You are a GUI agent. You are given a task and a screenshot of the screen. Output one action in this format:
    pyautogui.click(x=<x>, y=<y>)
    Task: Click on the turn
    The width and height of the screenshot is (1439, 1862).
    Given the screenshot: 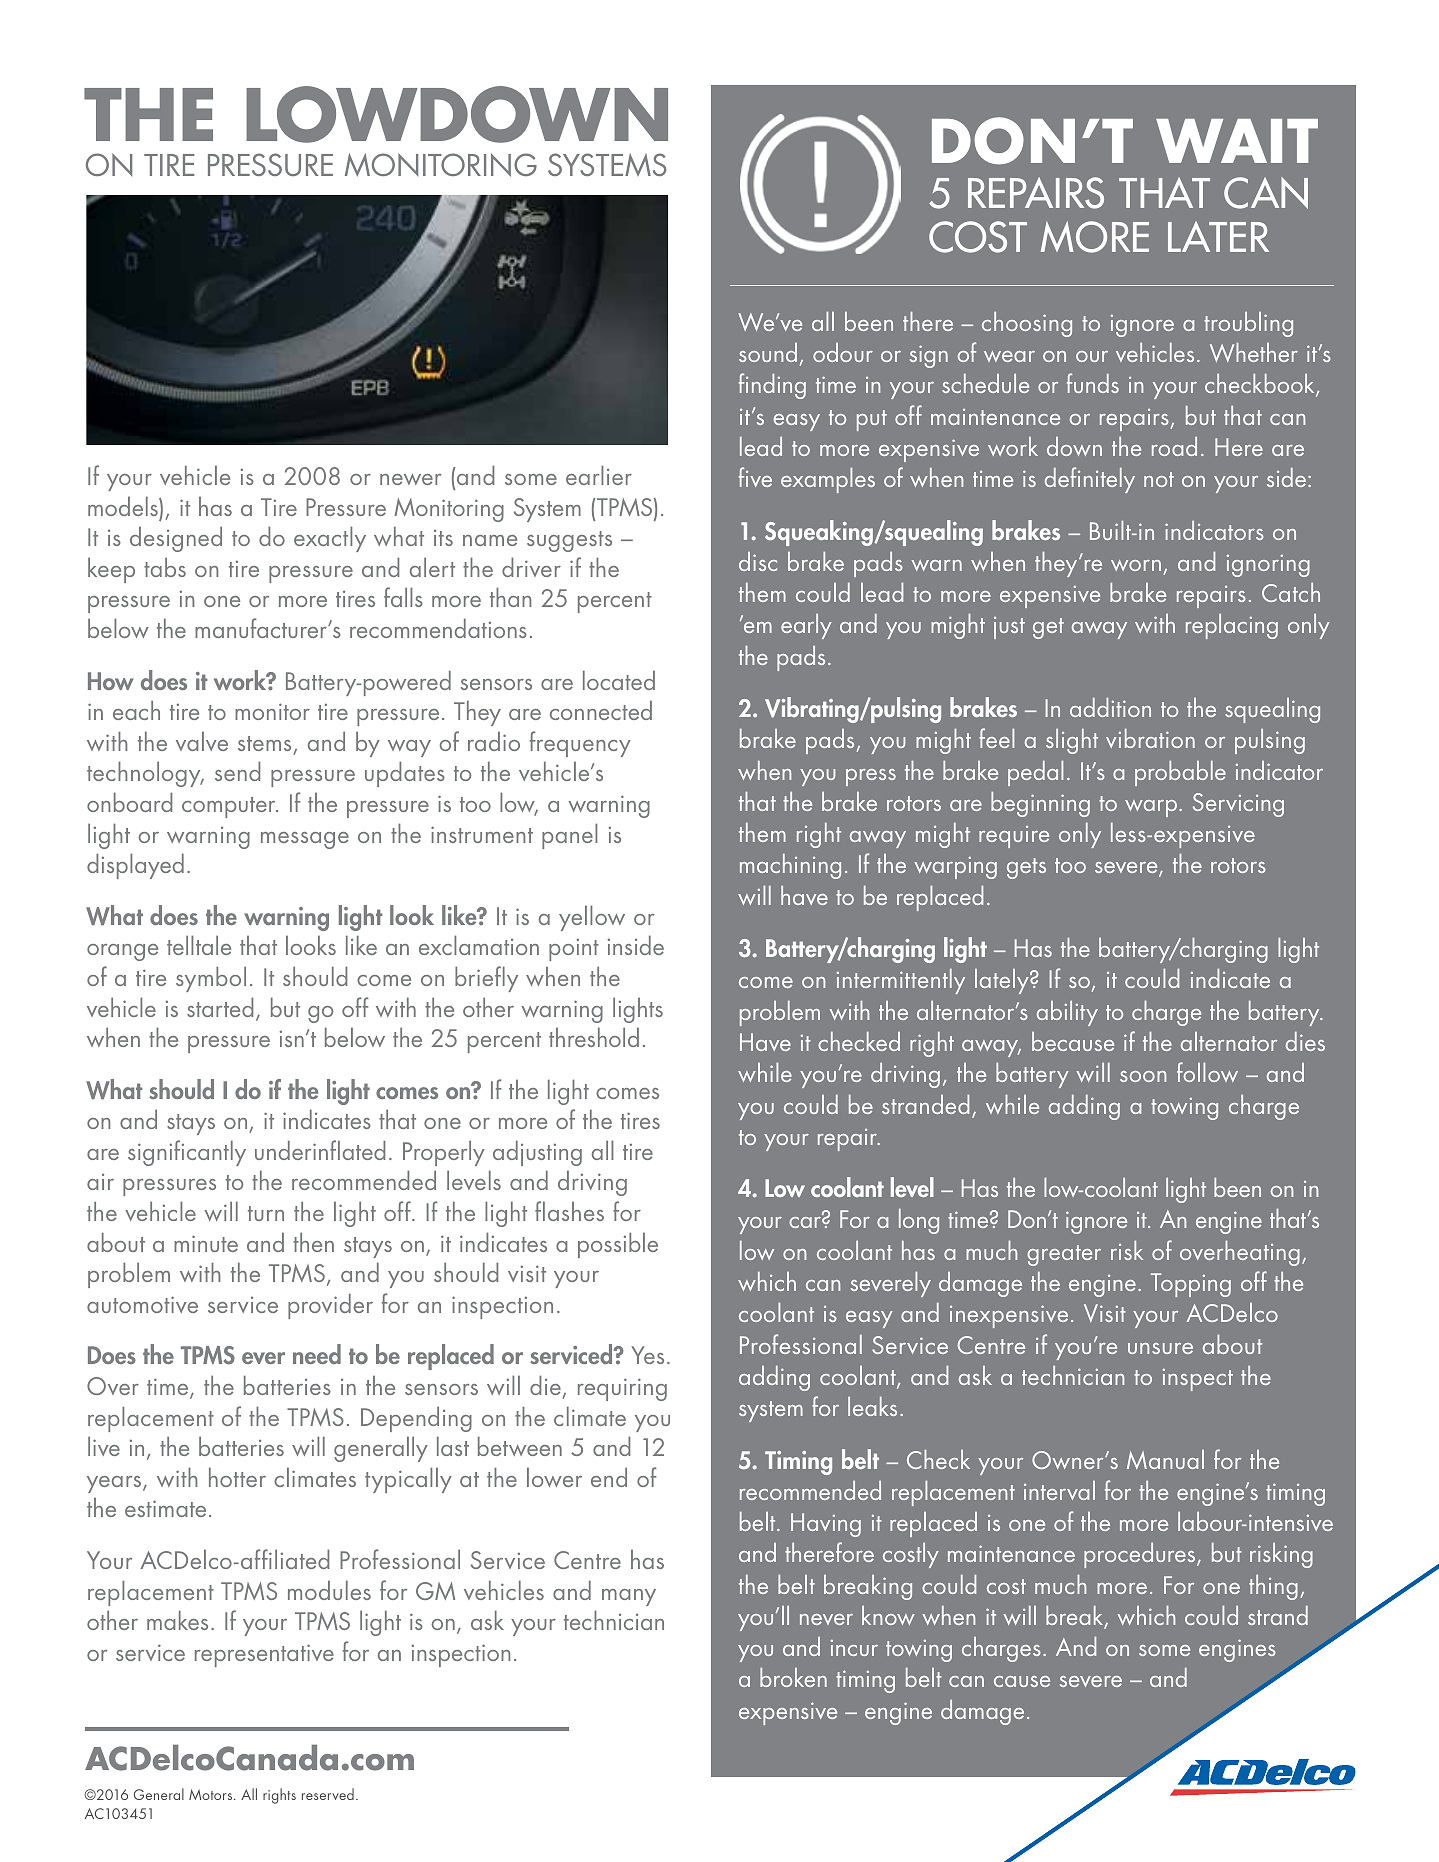 What is the action you would take?
    pyautogui.click(x=266, y=1213)
